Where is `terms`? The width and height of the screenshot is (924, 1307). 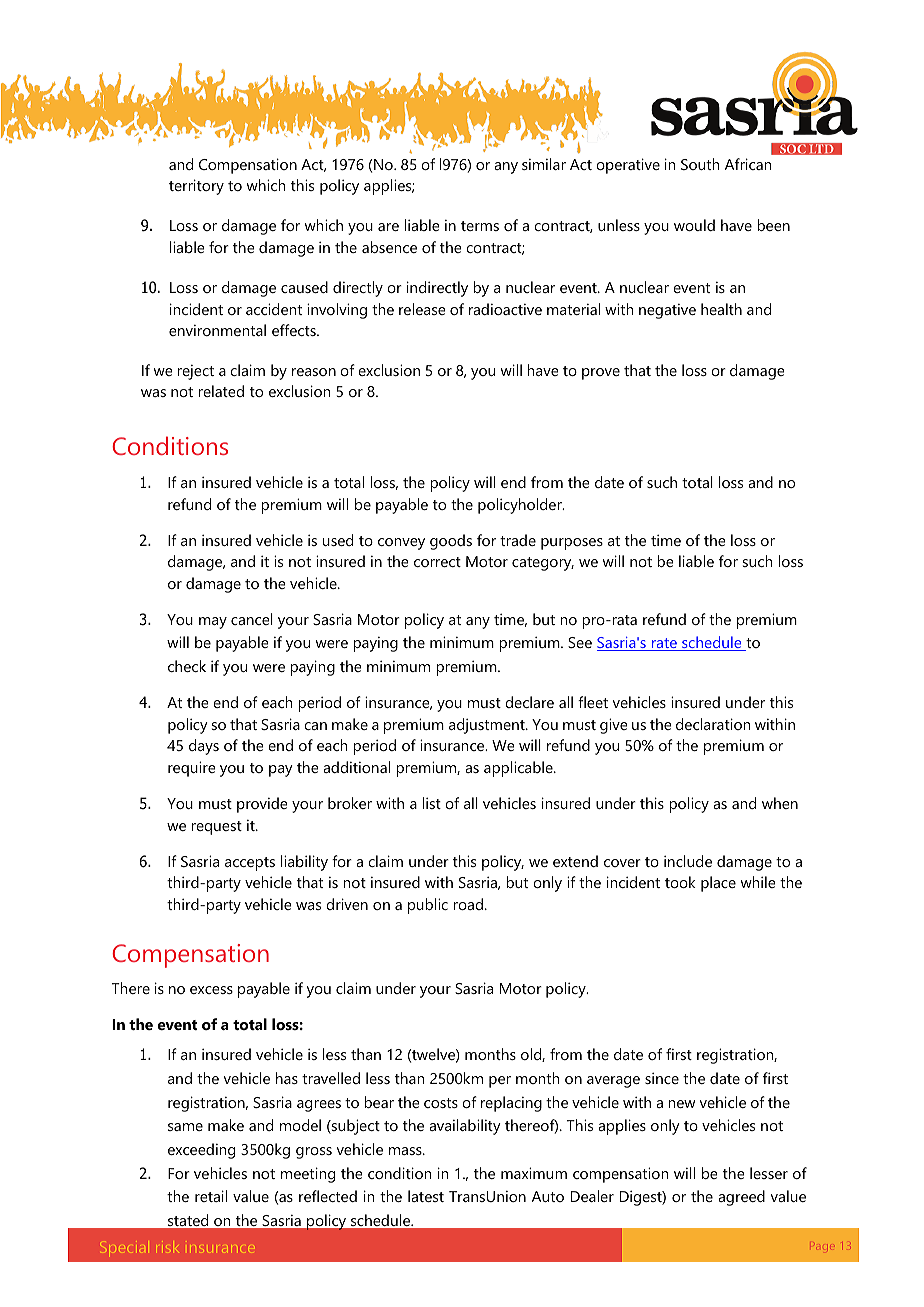 terms is located at coordinates (480, 226).
